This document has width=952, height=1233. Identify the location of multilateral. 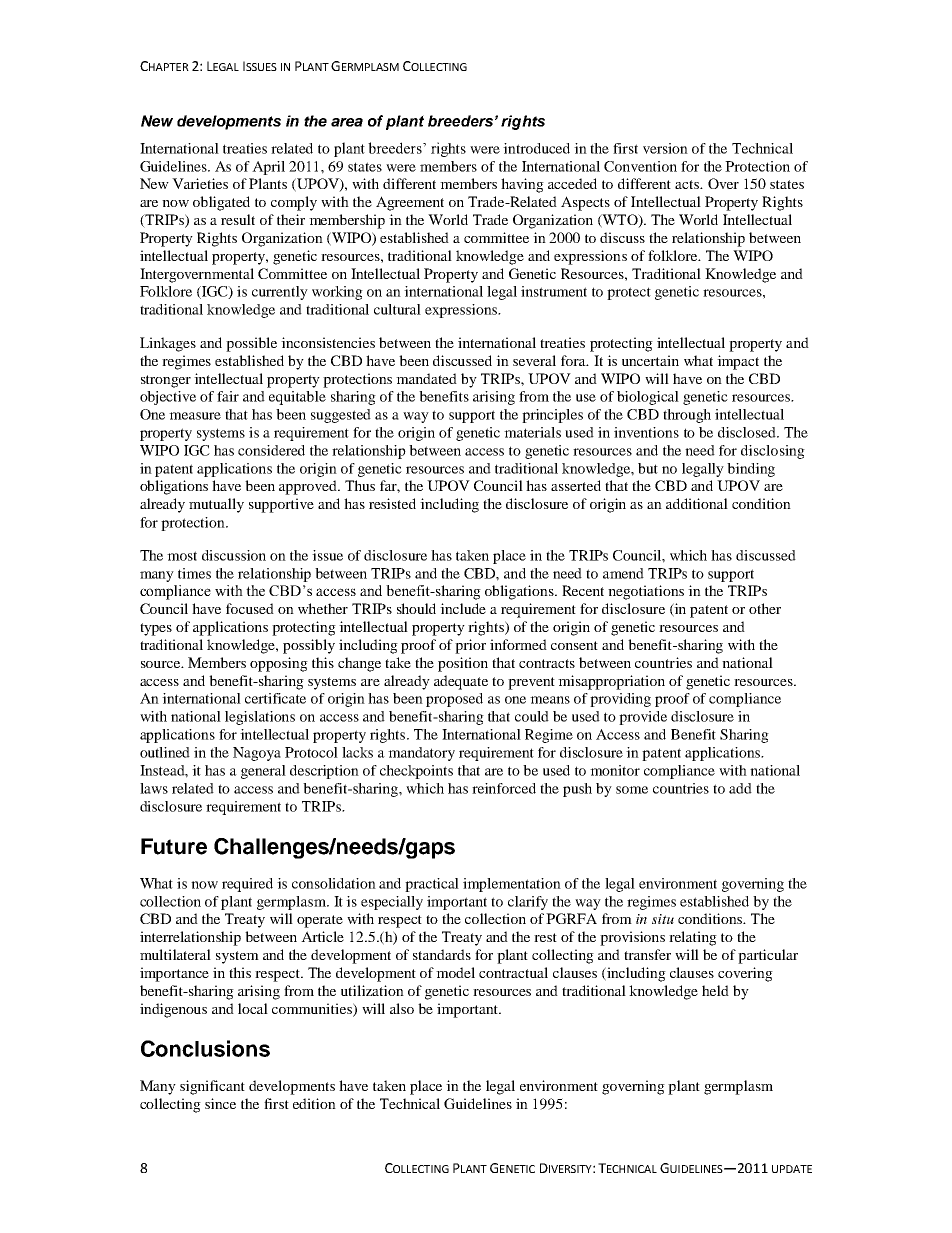
(175, 954).
